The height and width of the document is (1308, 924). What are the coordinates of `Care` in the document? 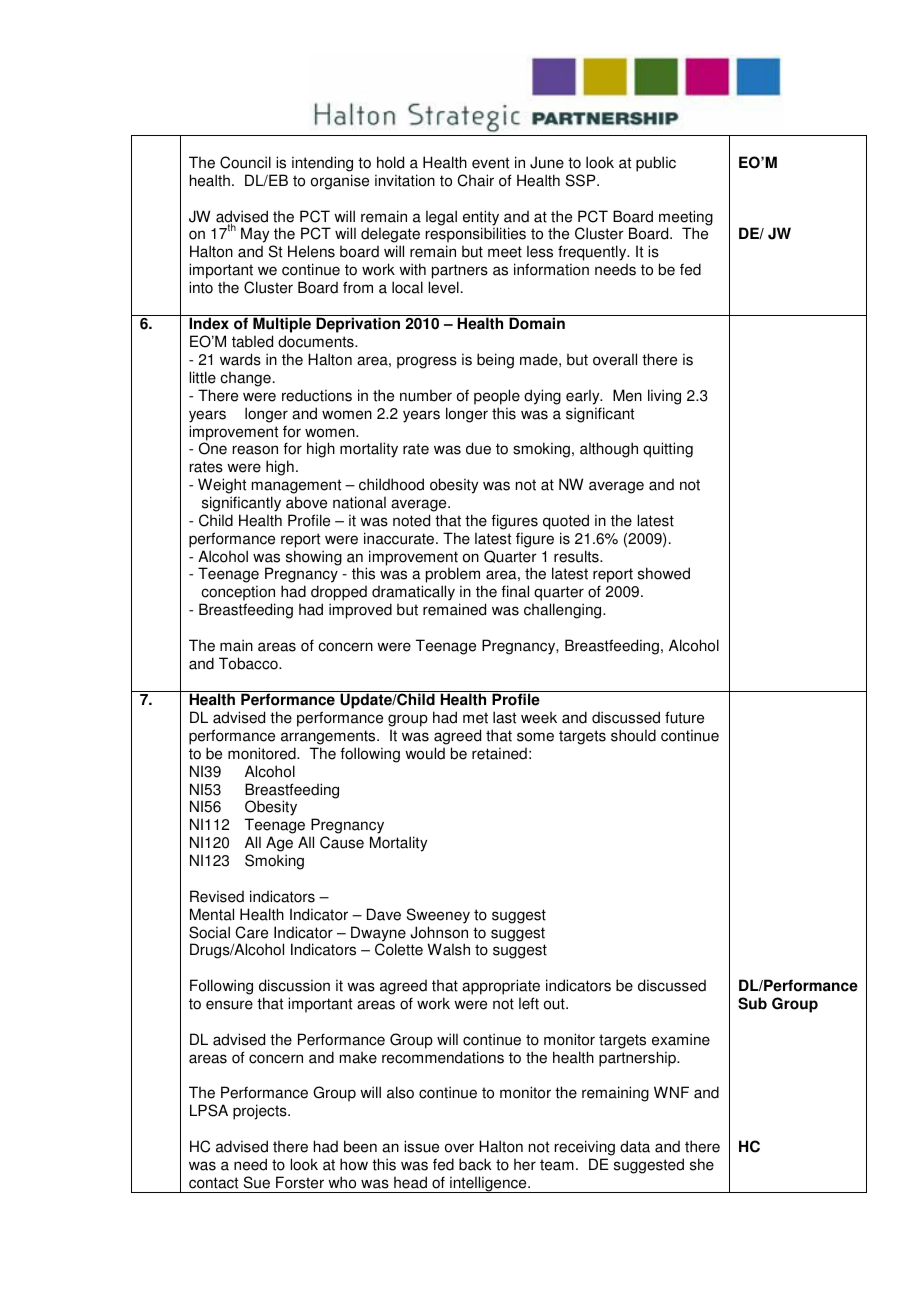 It's located at (251, 932).
